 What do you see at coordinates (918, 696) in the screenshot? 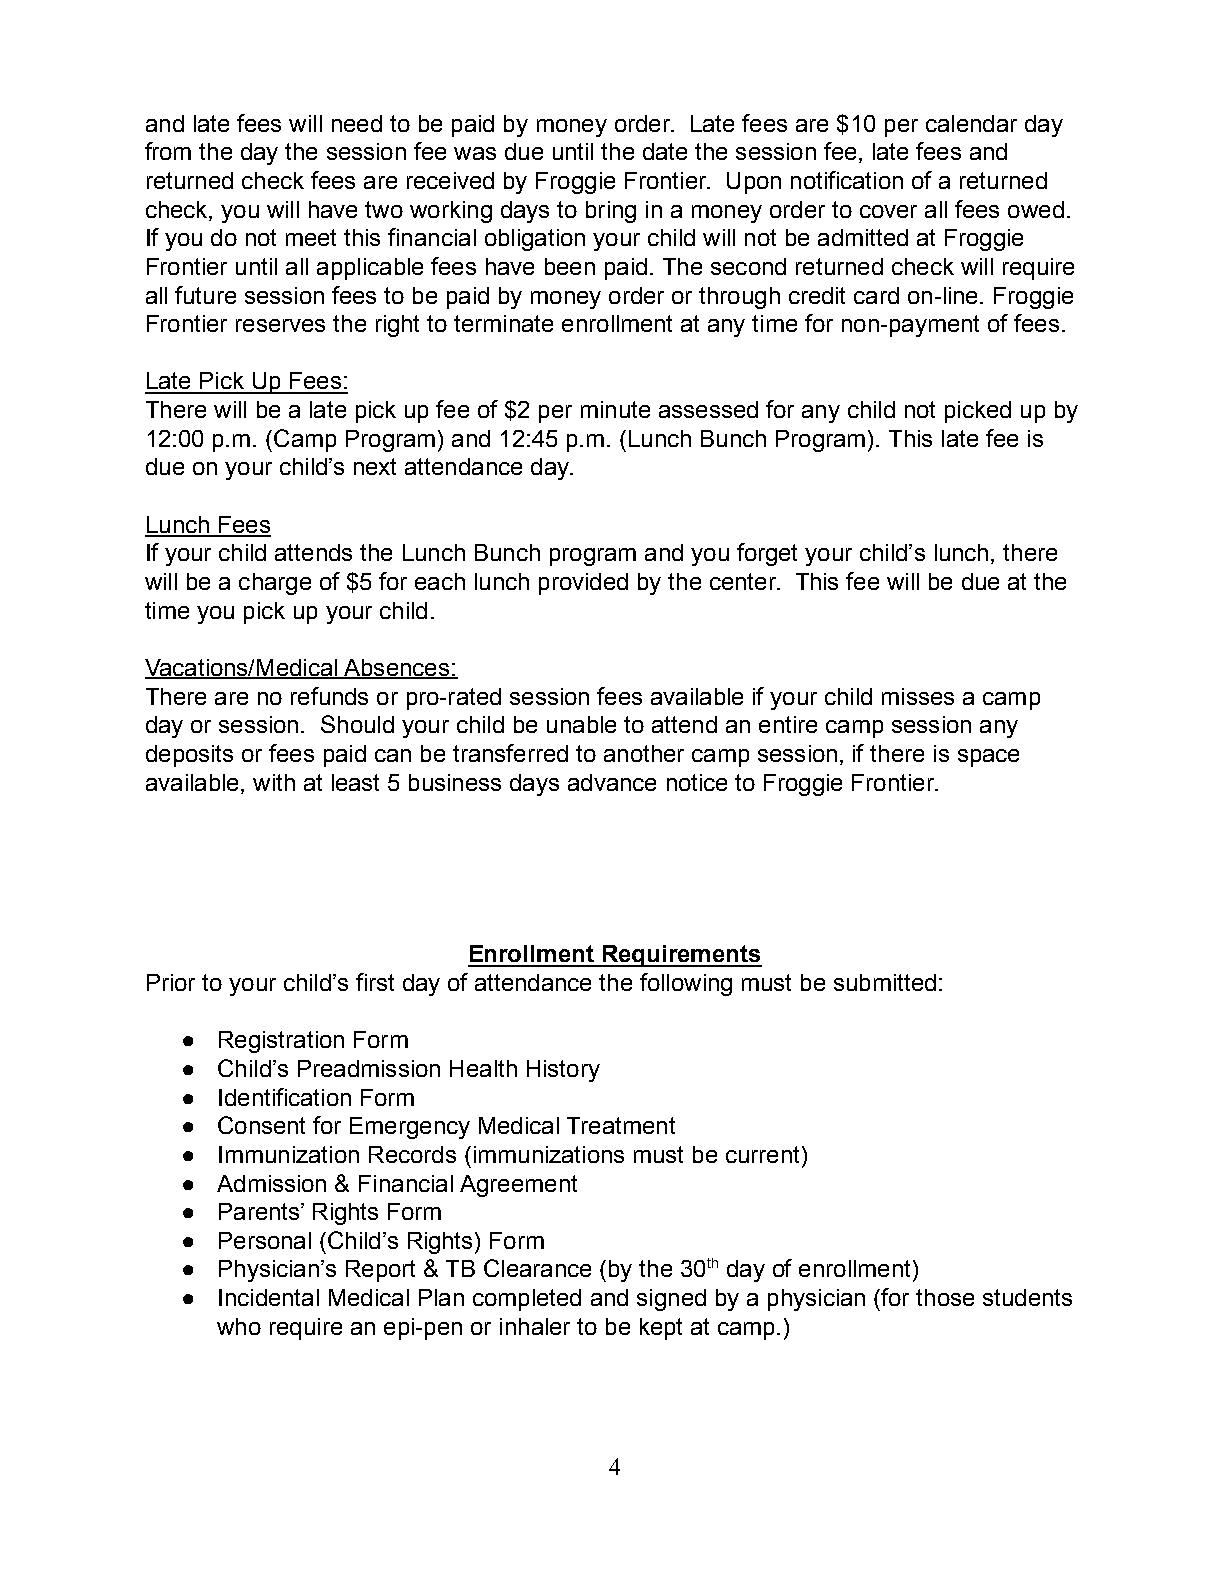
I see `misses` at bounding box center [918, 696].
